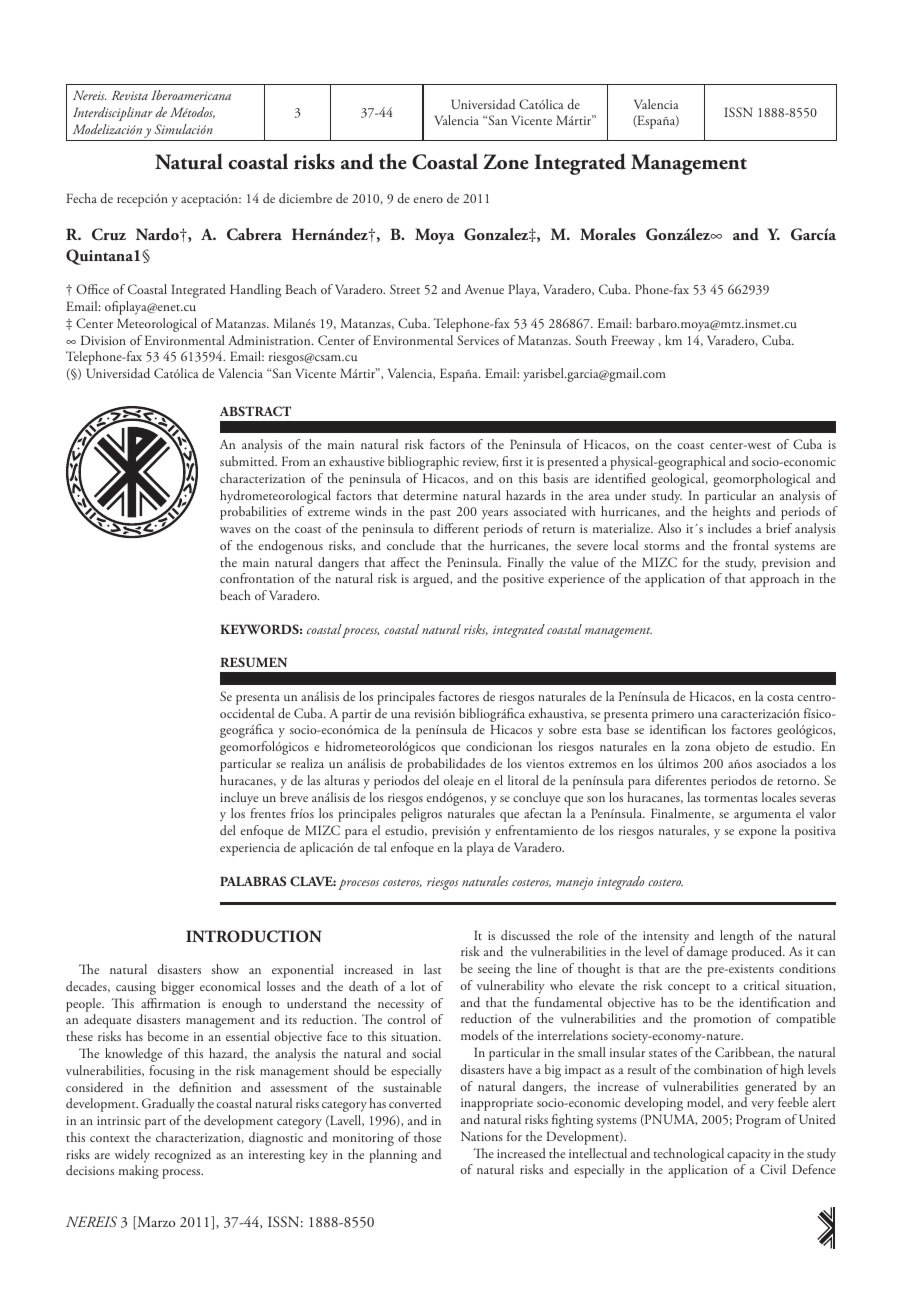 The height and width of the image is (1308, 924). What do you see at coordinates (608, 234) in the image?
I see `Morales` at bounding box center [608, 234].
